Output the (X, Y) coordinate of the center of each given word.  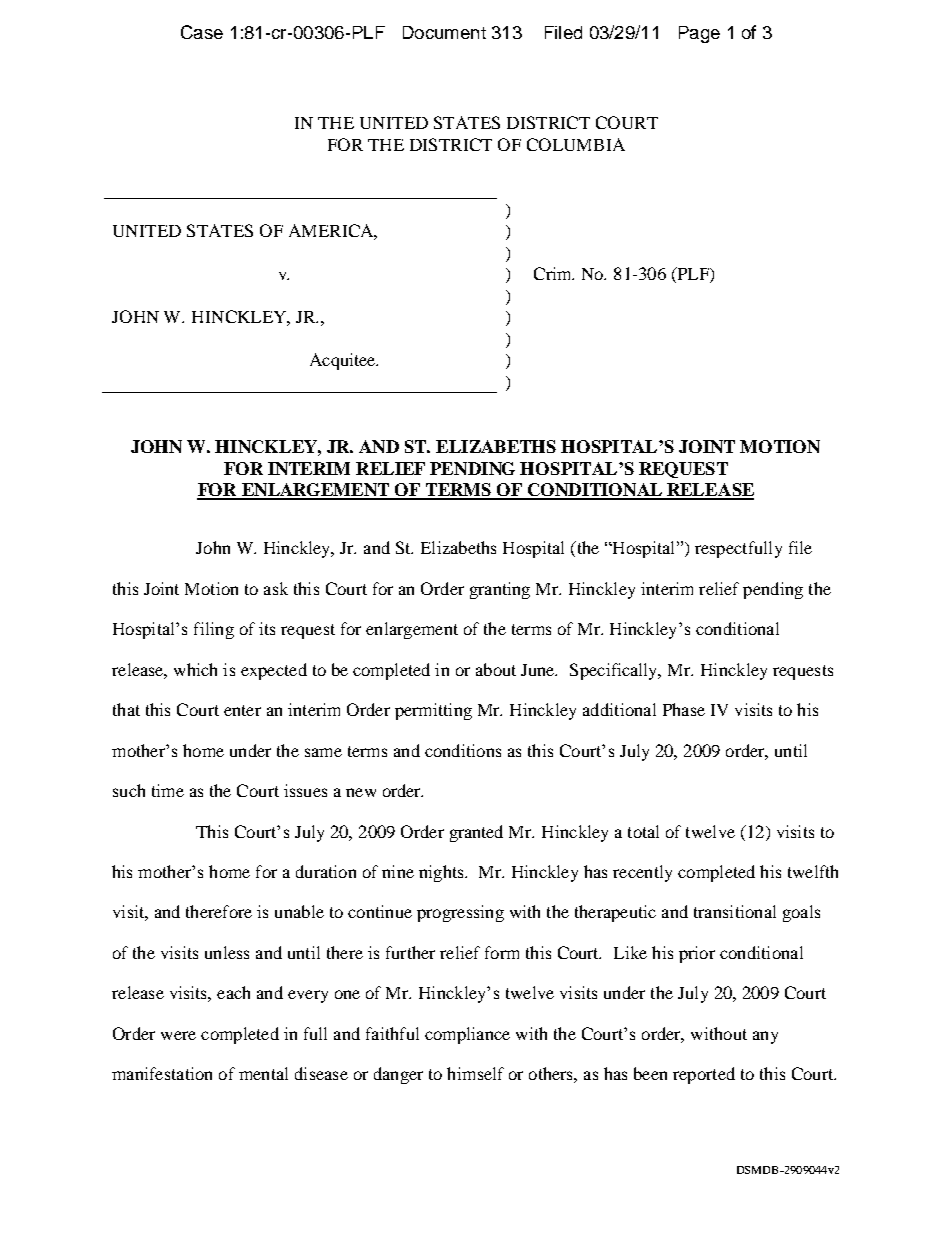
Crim (554, 273)
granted (476, 833)
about (496, 669)
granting (500, 590)
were (178, 1035)
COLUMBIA (576, 144)
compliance (467, 1035)
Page (699, 34)
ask (276, 588)
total (643, 831)
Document (444, 32)
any (765, 1037)
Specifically (615, 671)
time (168, 790)
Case (202, 32)
